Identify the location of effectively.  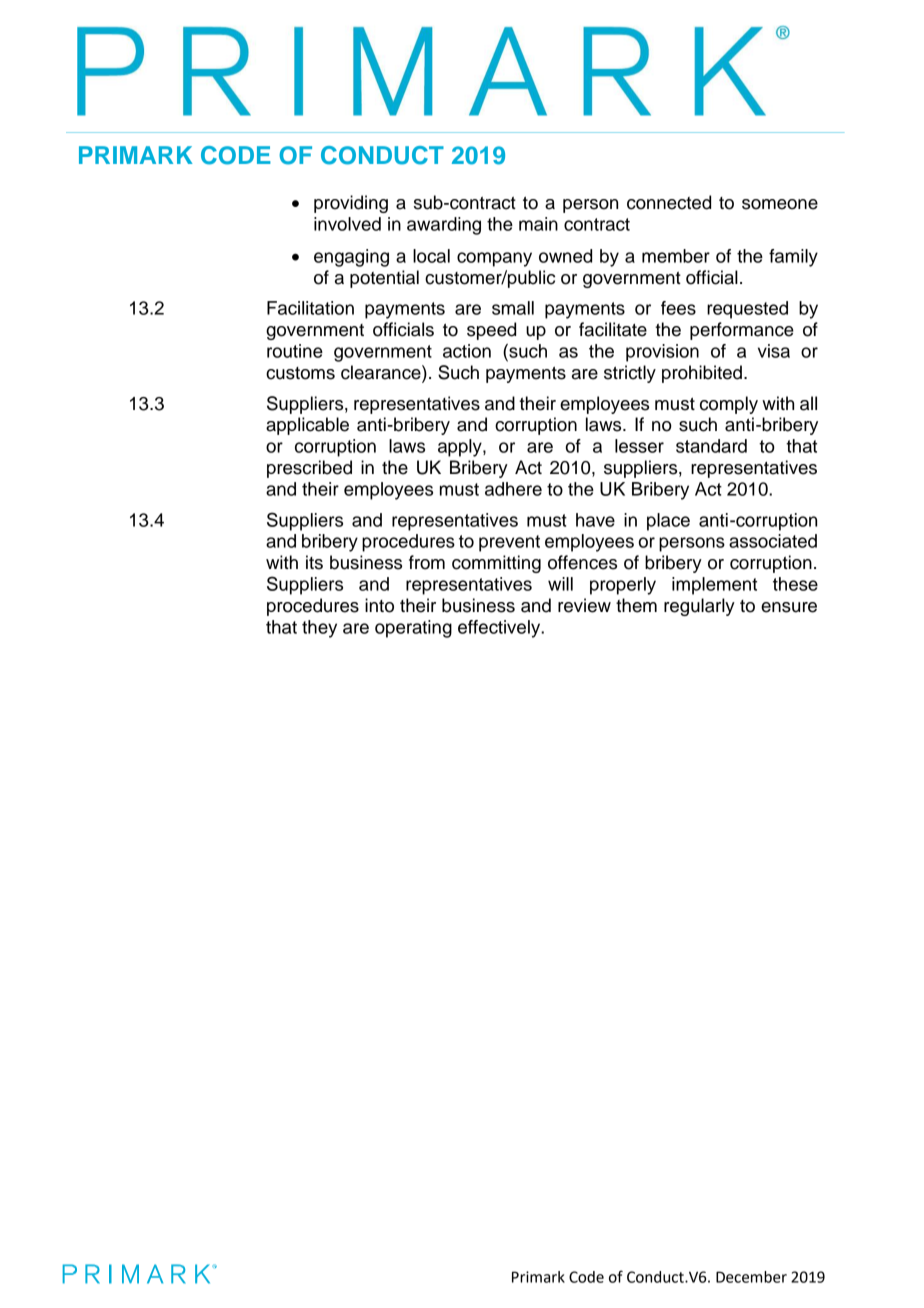
(500, 629).
